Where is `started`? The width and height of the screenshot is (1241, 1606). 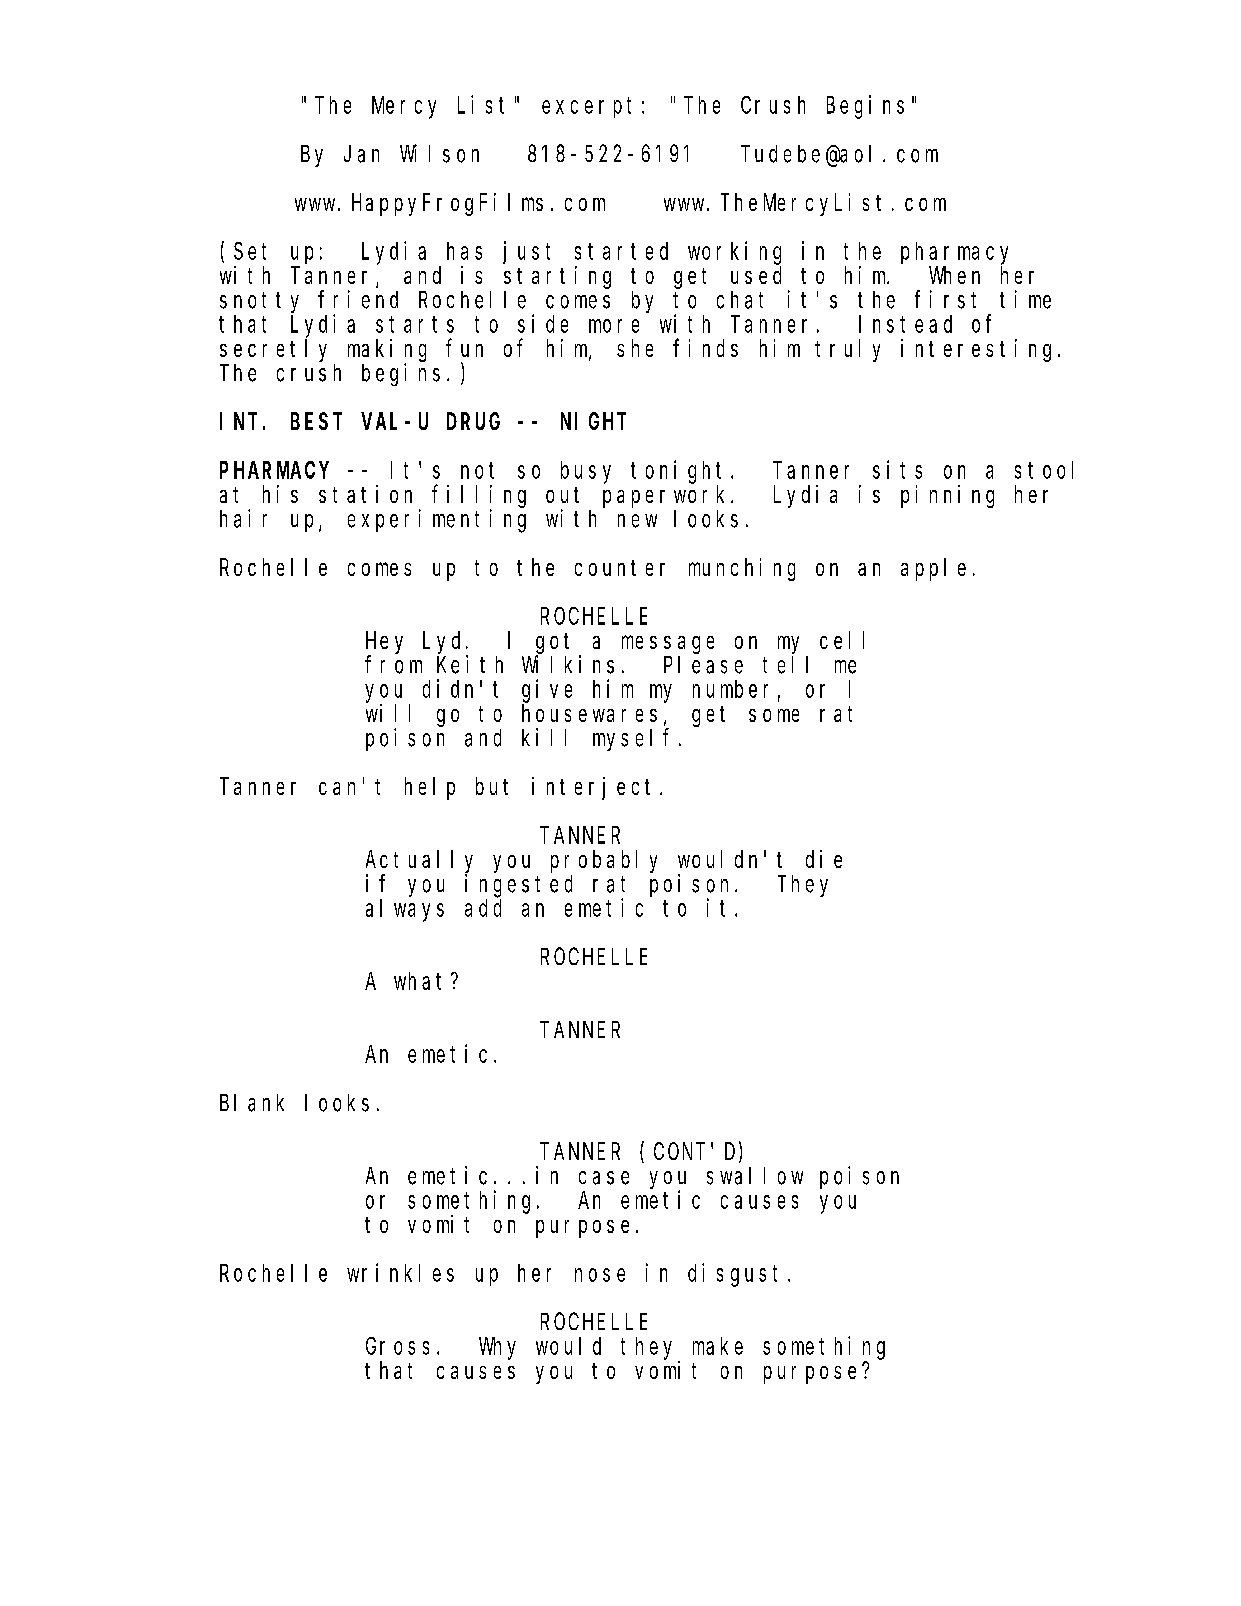 started is located at coordinates (621, 251).
